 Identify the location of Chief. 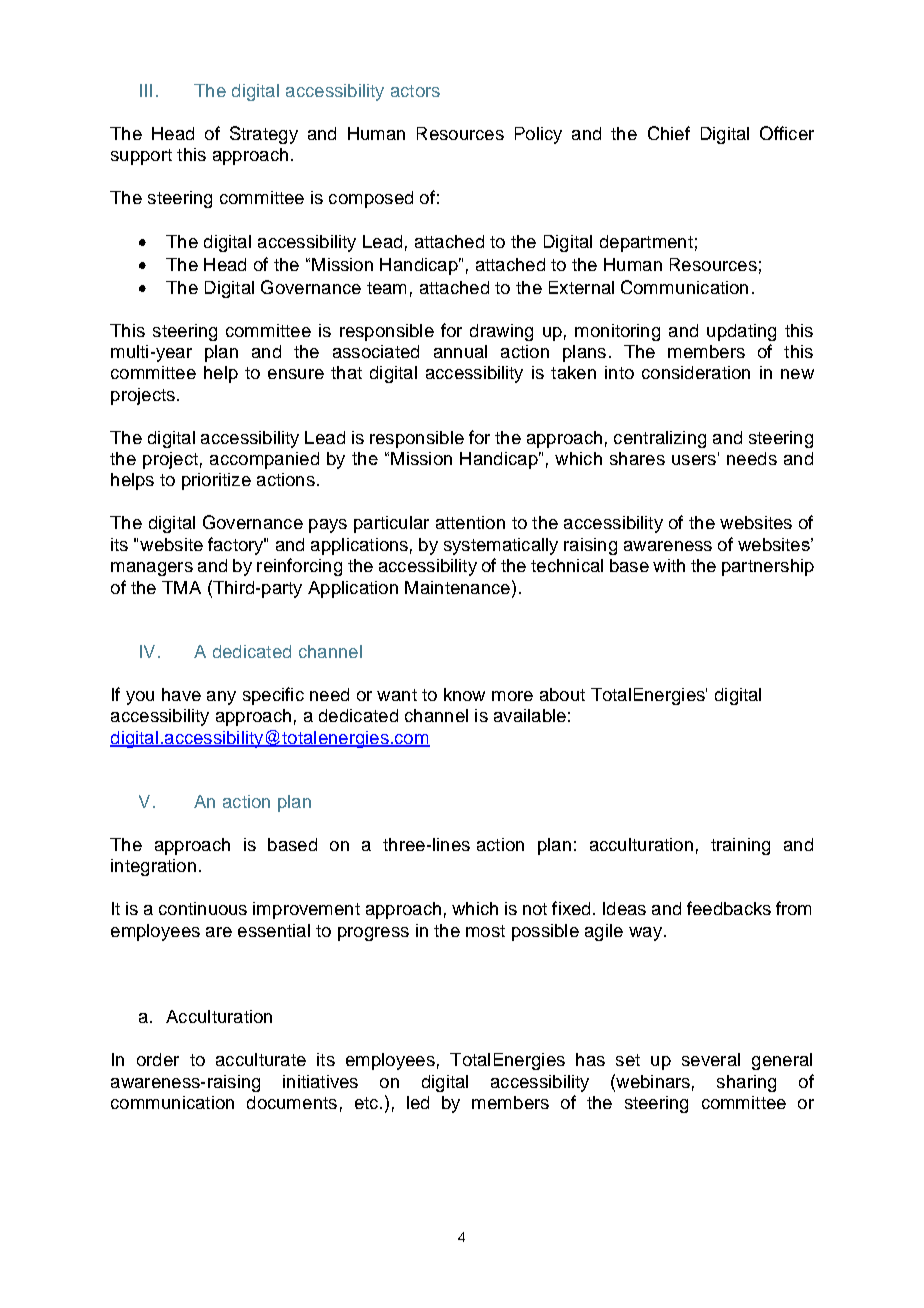
(669, 133).
